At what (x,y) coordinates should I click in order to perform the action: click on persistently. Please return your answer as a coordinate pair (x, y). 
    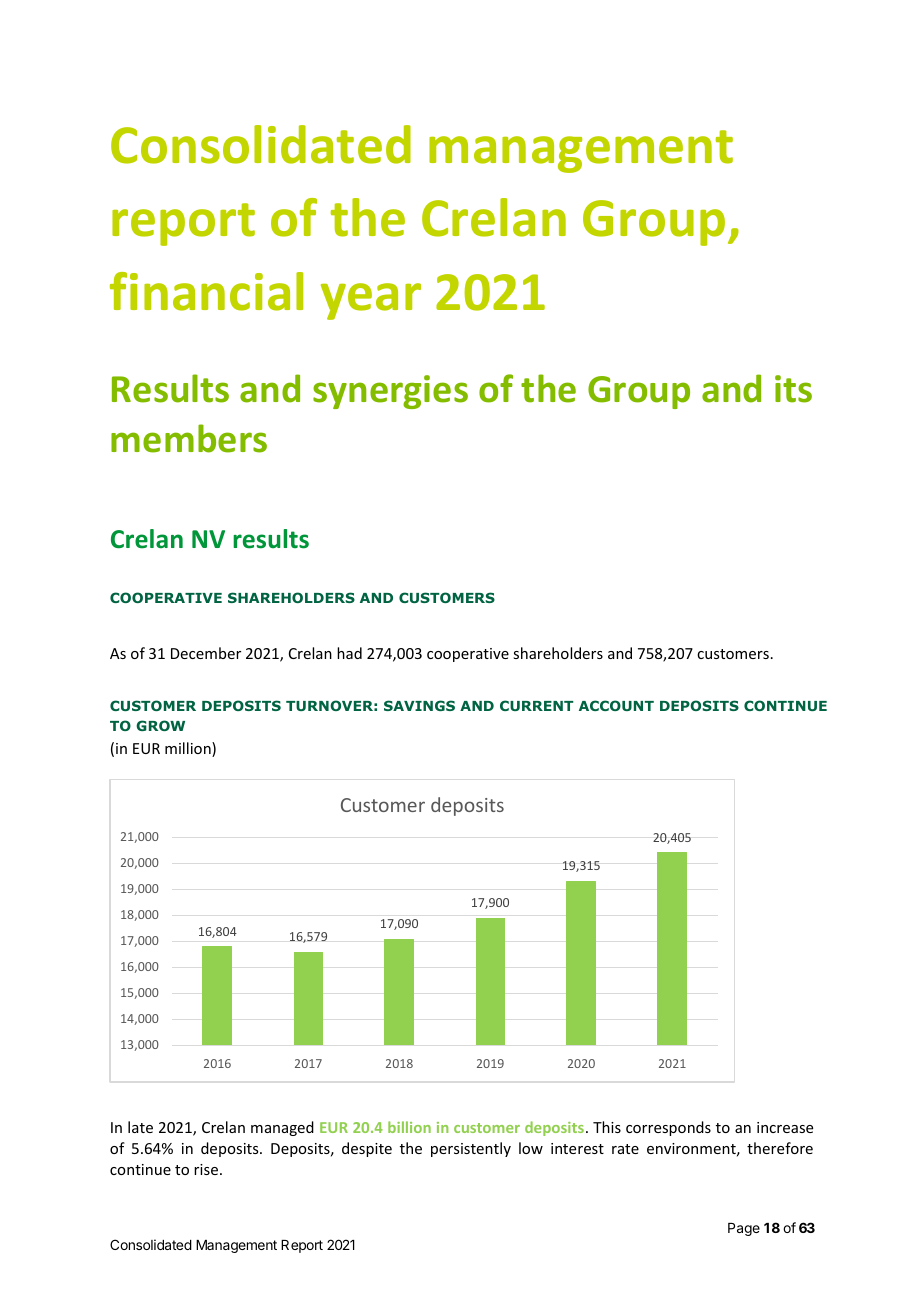
    Looking at the image, I should click on (471, 1149).
